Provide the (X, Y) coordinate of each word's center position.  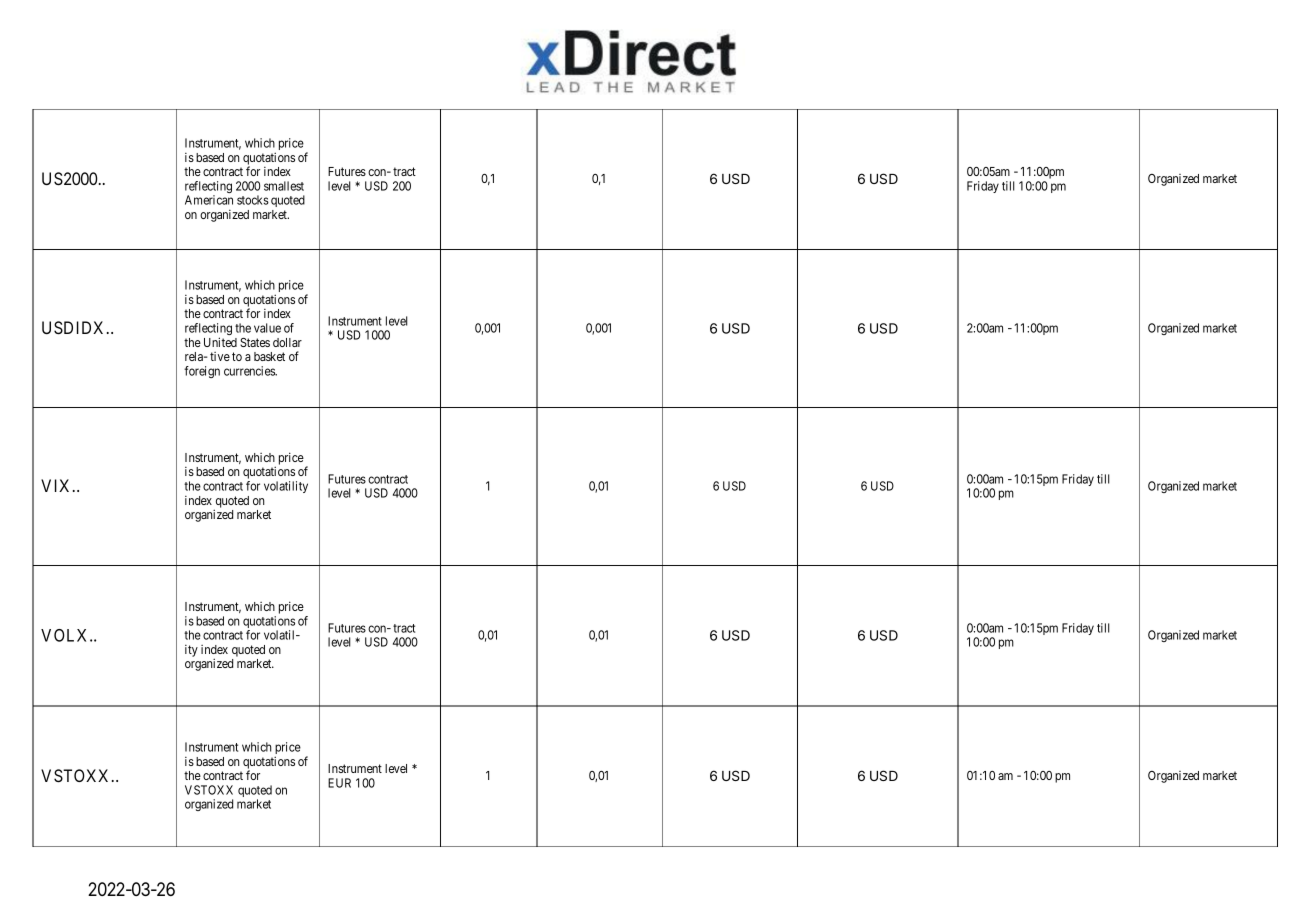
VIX (57, 485)
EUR (339, 783)
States (255, 342)
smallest (284, 186)
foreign (202, 372)
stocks (253, 200)
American (209, 200)
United (220, 342)
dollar (287, 342)
